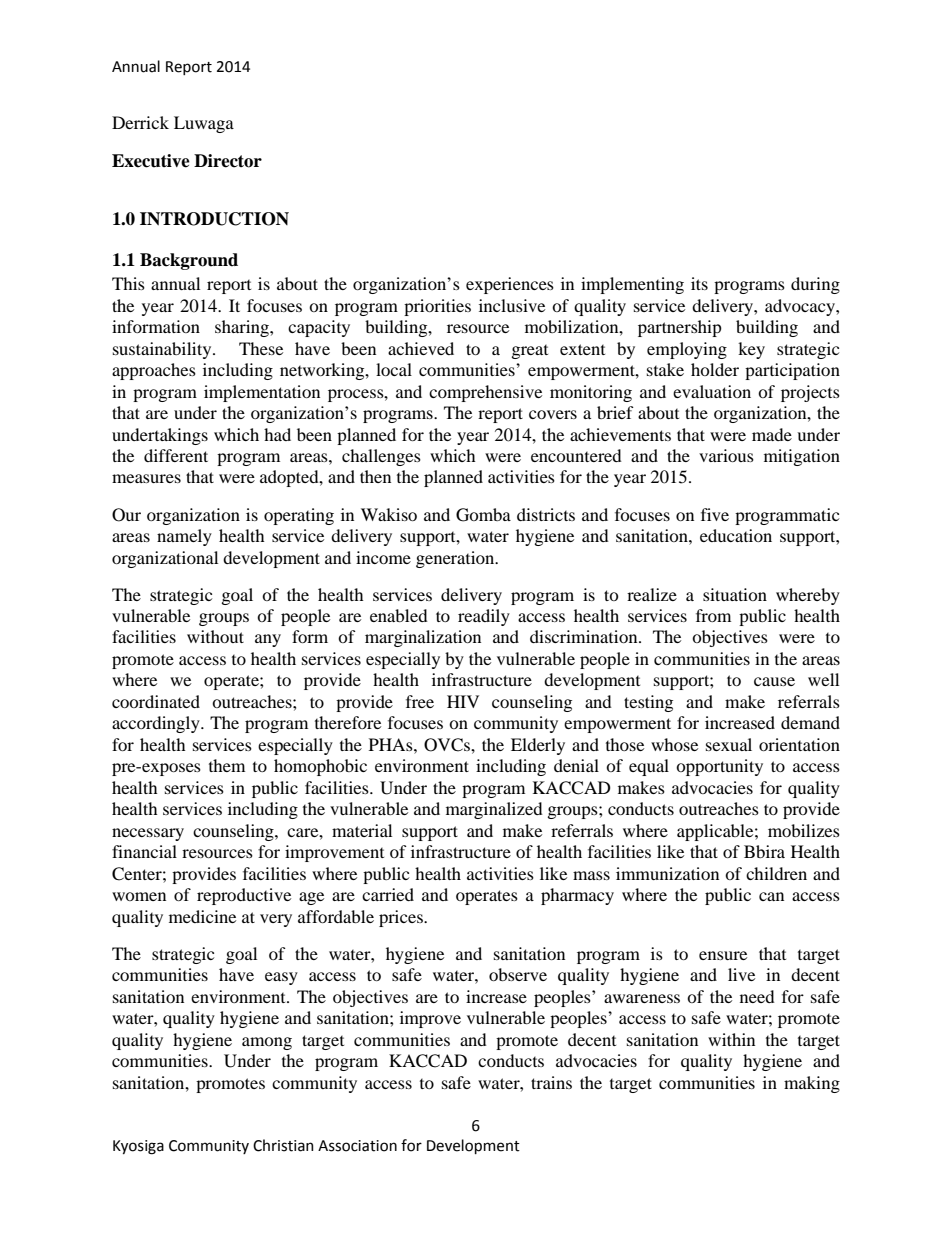 This screenshot has height=1233, width=952. What do you see at coordinates (484, 617) in the screenshot?
I see `readily` at bounding box center [484, 617].
